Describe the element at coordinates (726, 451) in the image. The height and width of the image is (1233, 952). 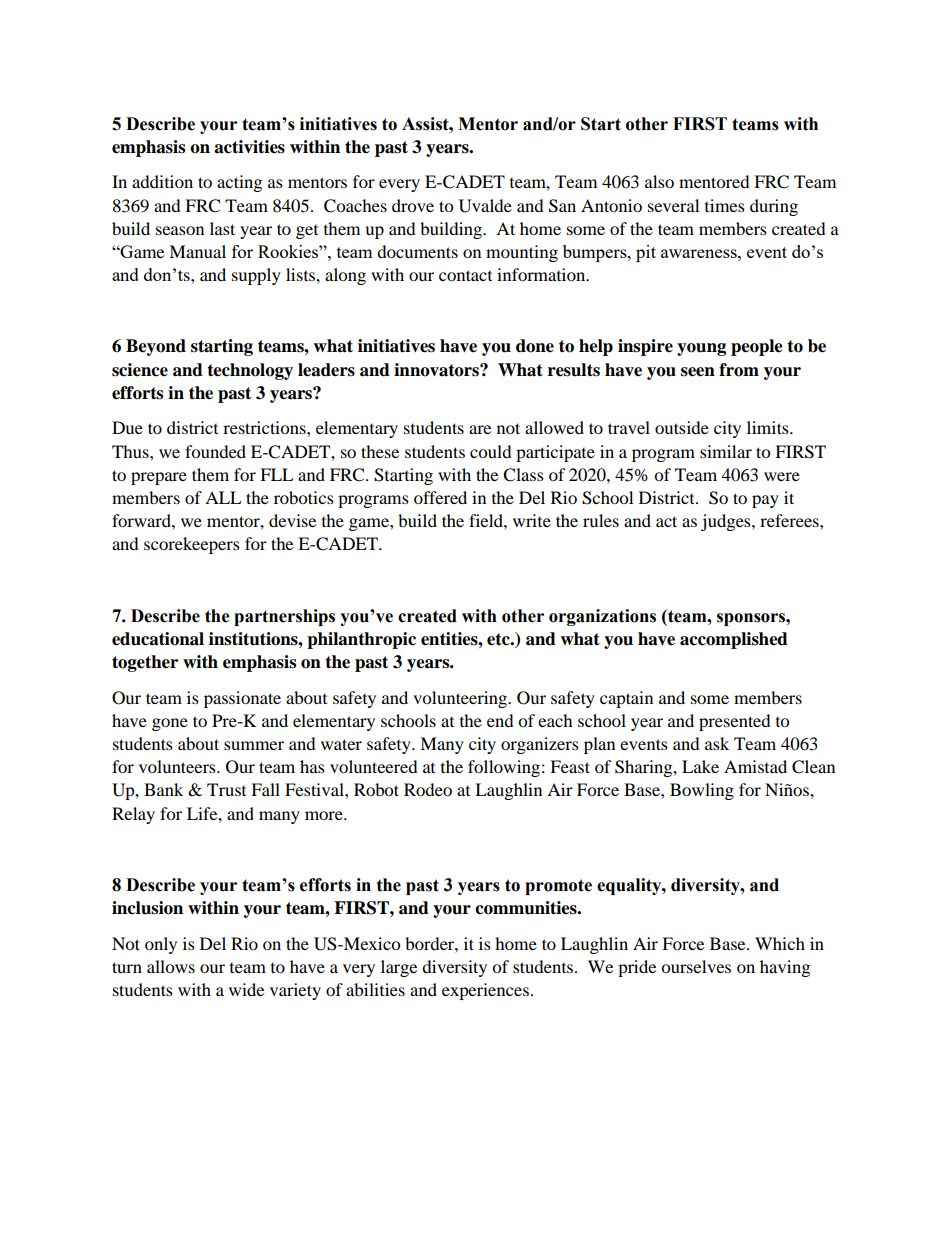
I see `similar` at that location.
